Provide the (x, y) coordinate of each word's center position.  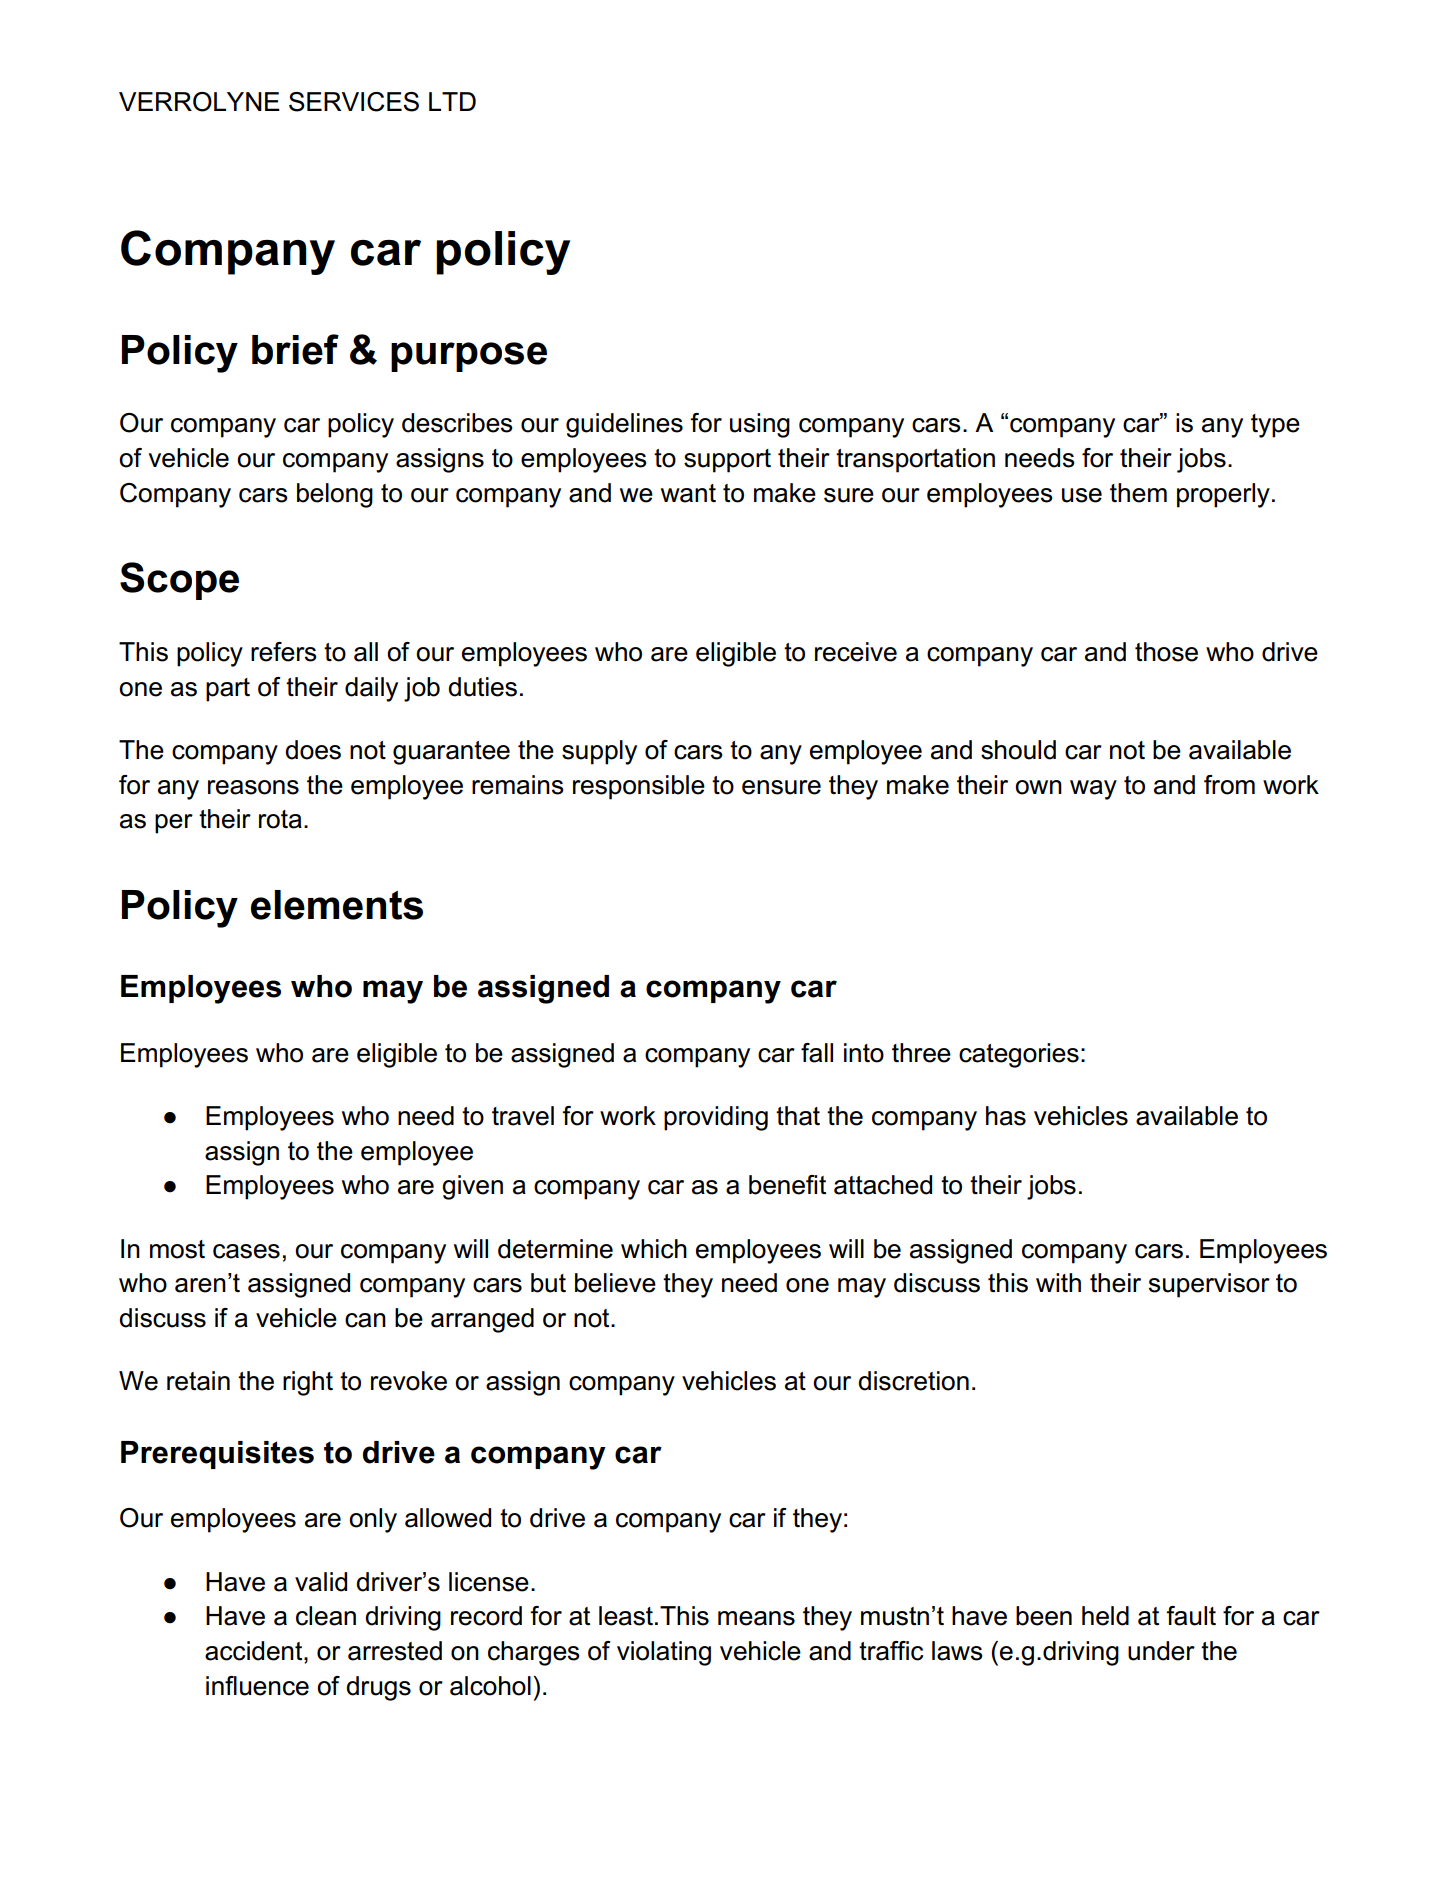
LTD (452, 101)
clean (326, 1616)
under (1161, 1651)
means (756, 1618)
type (1275, 426)
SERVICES (354, 102)
